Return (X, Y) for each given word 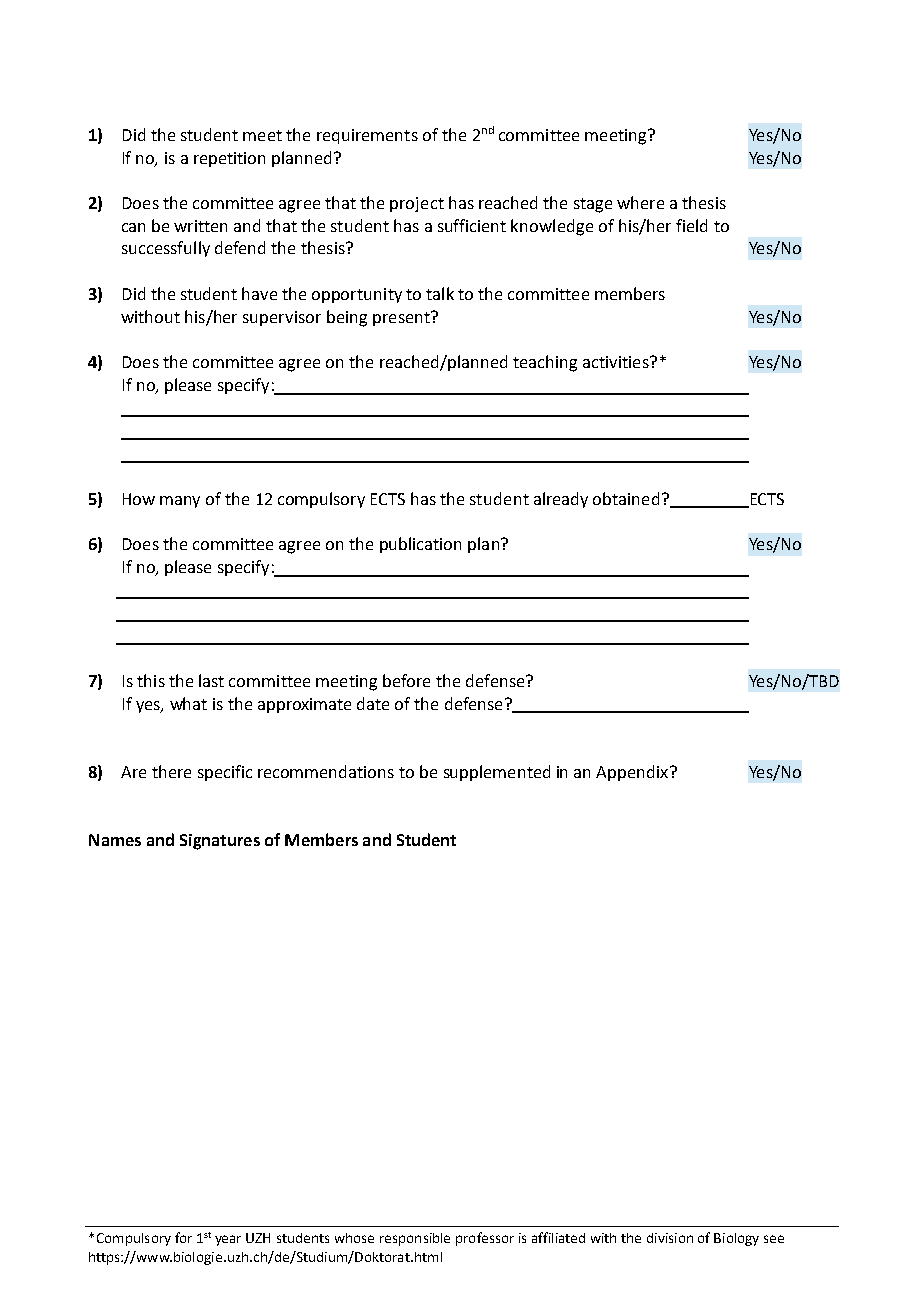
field (691, 225)
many (180, 502)
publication (420, 545)
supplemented (497, 773)
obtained (626, 498)
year (228, 1240)
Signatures (220, 842)
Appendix (632, 773)
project (417, 204)
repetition (229, 159)
